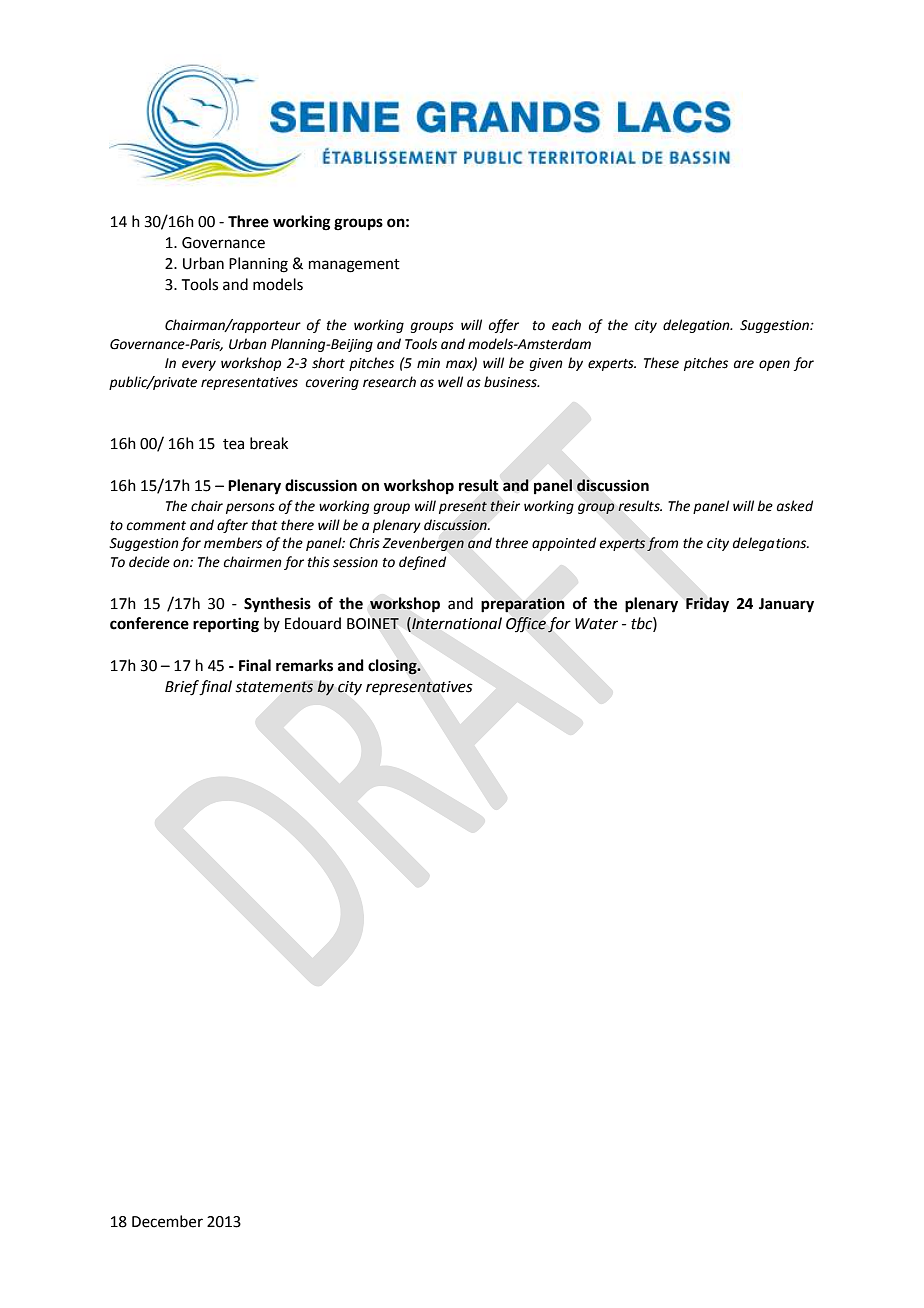  Describe the element at coordinates (274, 687) in the image. I see `statements` at that location.
